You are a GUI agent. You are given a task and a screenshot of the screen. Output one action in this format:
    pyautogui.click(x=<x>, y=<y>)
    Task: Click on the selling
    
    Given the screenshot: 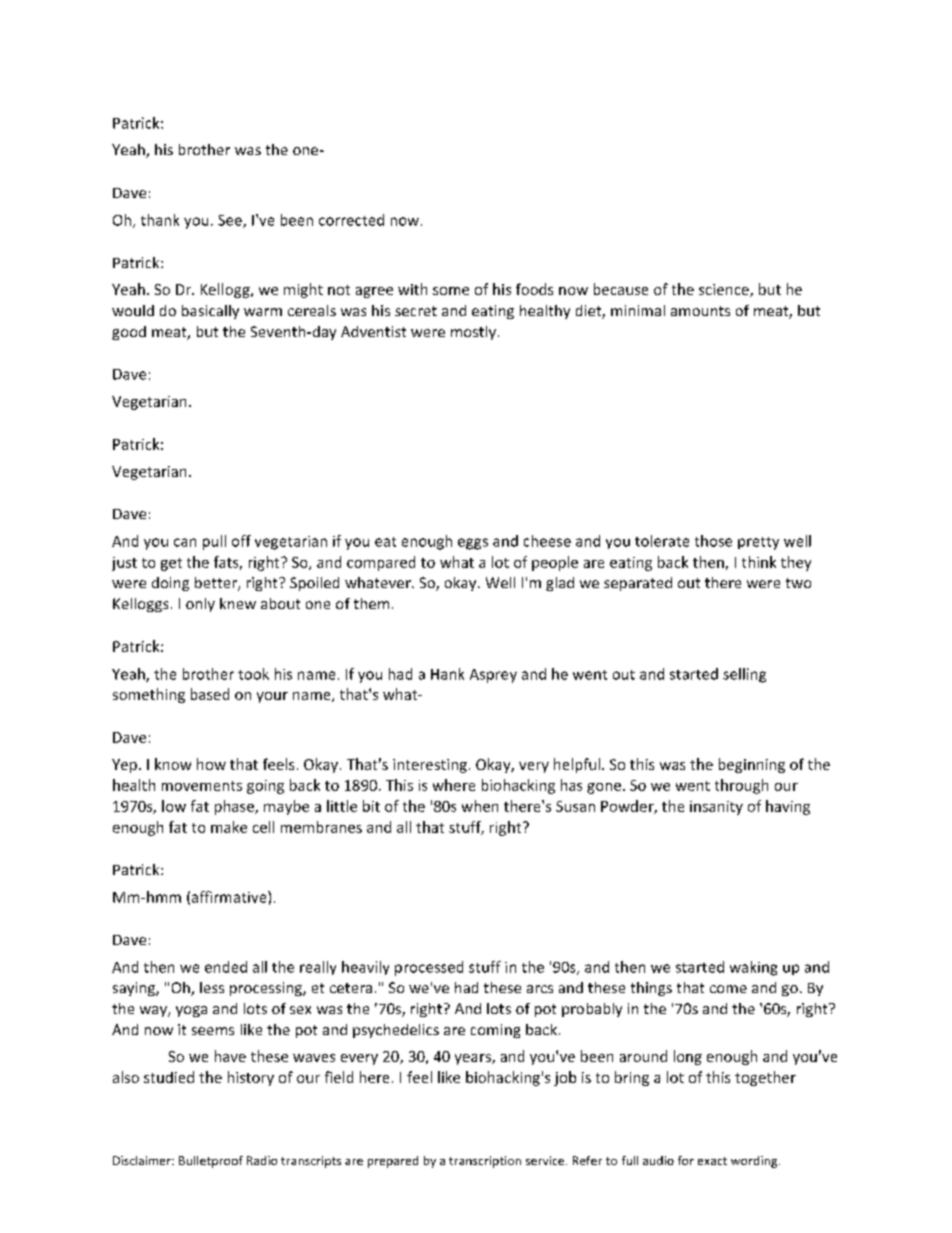 What is the action you would take?
    pyautogui.click(x=744, y=675)
